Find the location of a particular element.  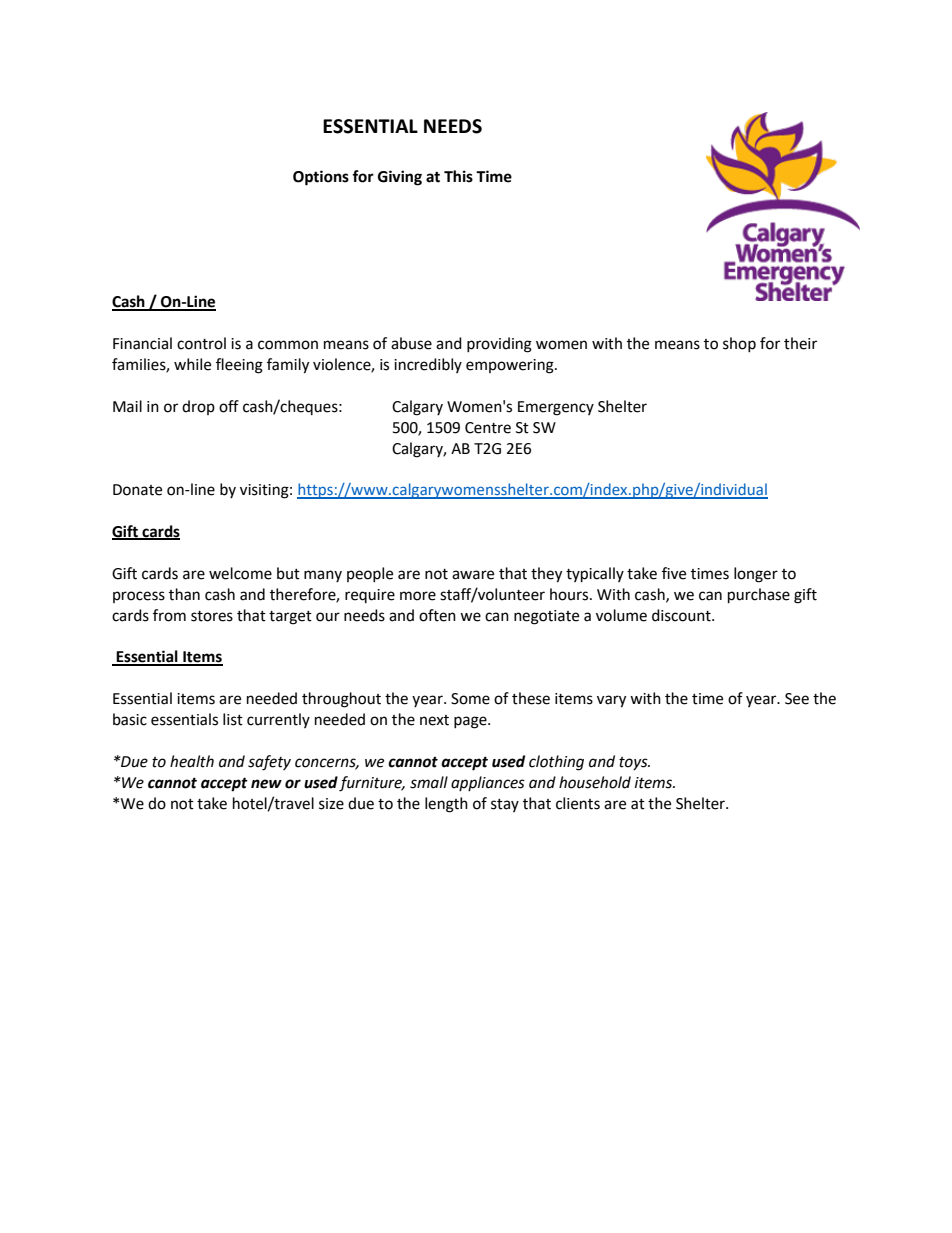

aware is located at coordinates (473, 575).
